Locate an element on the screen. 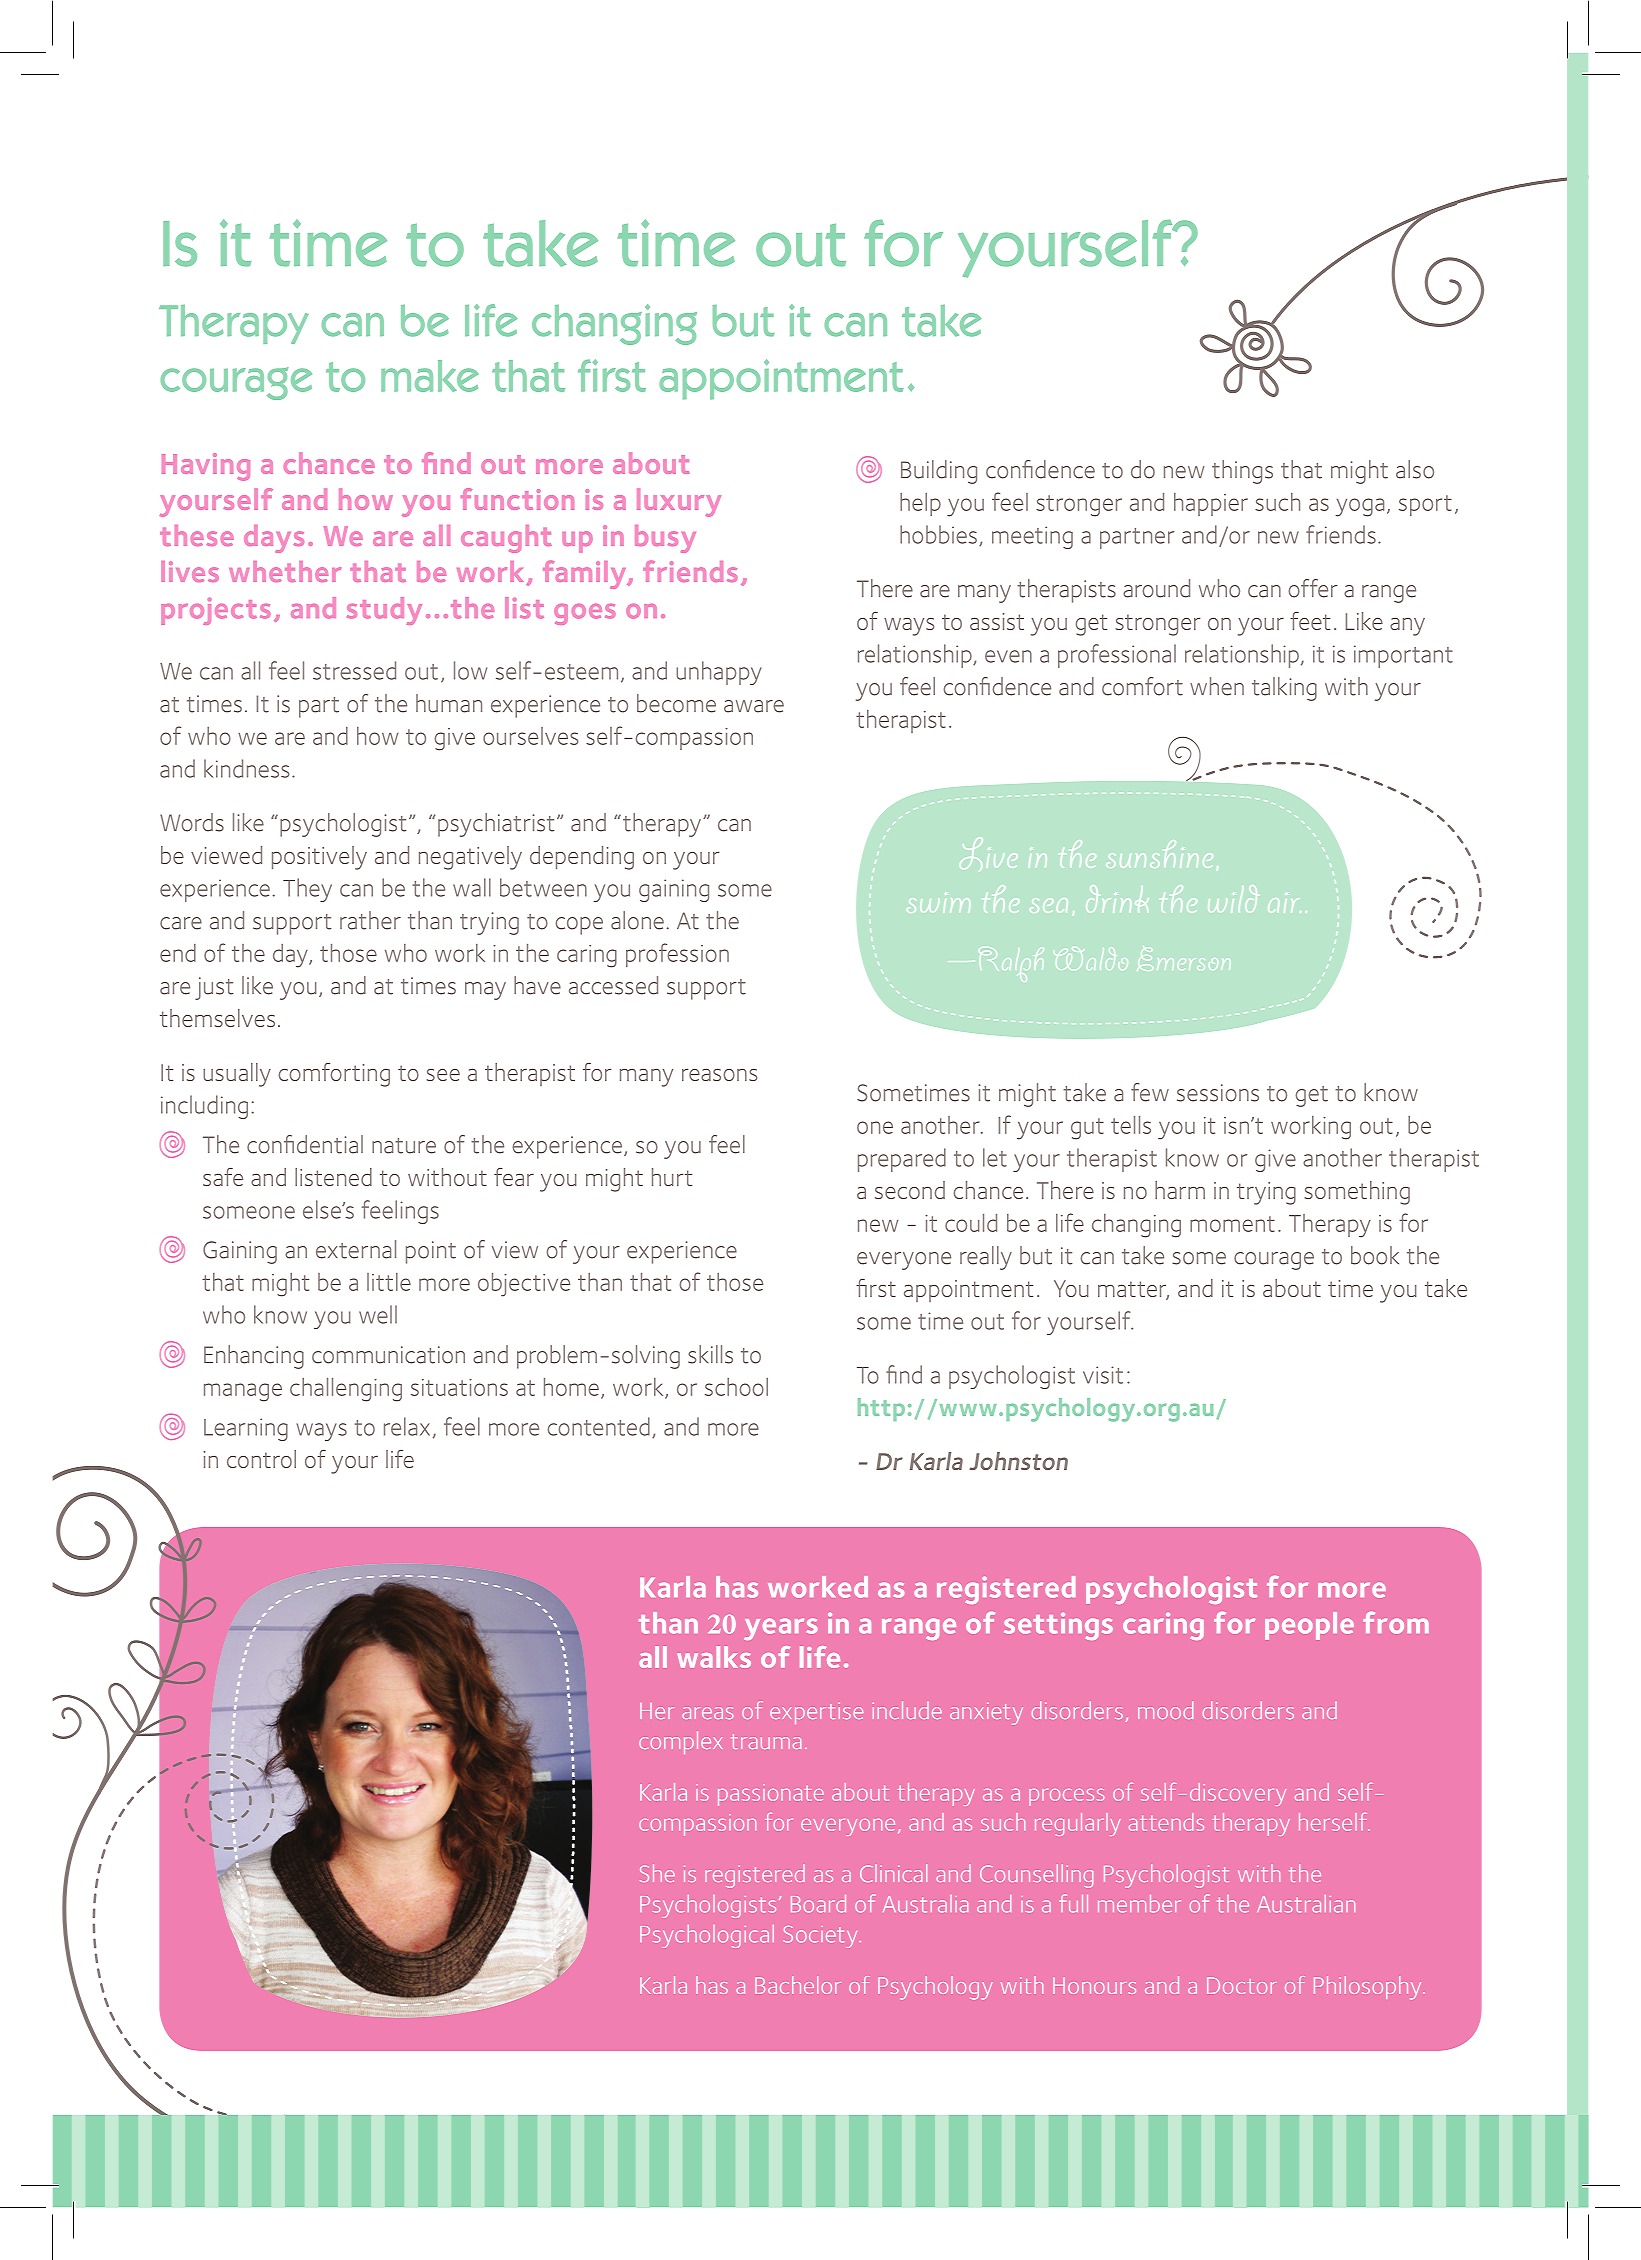 The height and width of the screenshot is (2260, 1641). things is located at coordinates (1242, 472).
